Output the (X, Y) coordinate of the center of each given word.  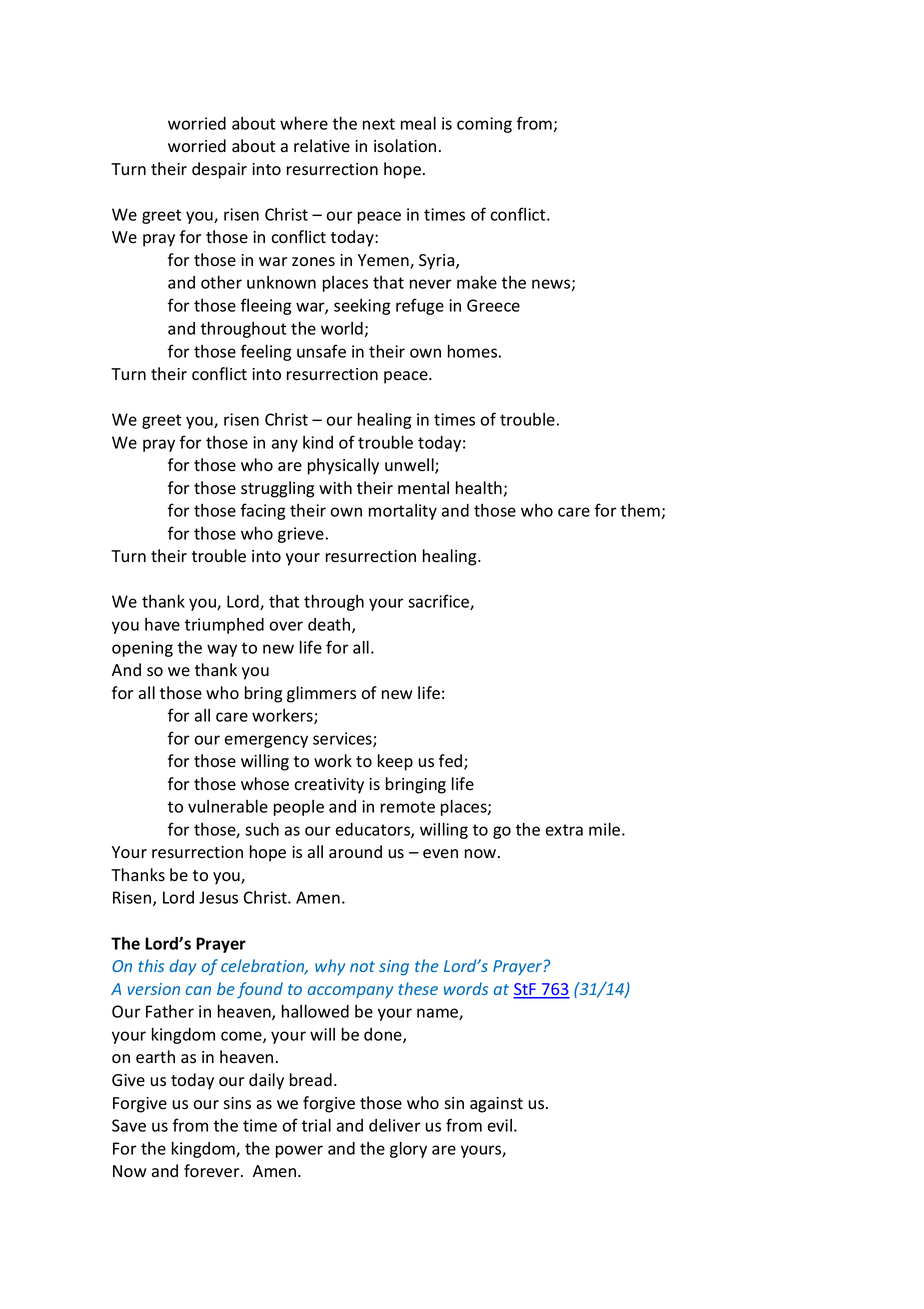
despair (219, 170)
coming (484, 125)
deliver (395, 1125)
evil (500, 1125)
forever (213, 1171)
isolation (405, 146)
